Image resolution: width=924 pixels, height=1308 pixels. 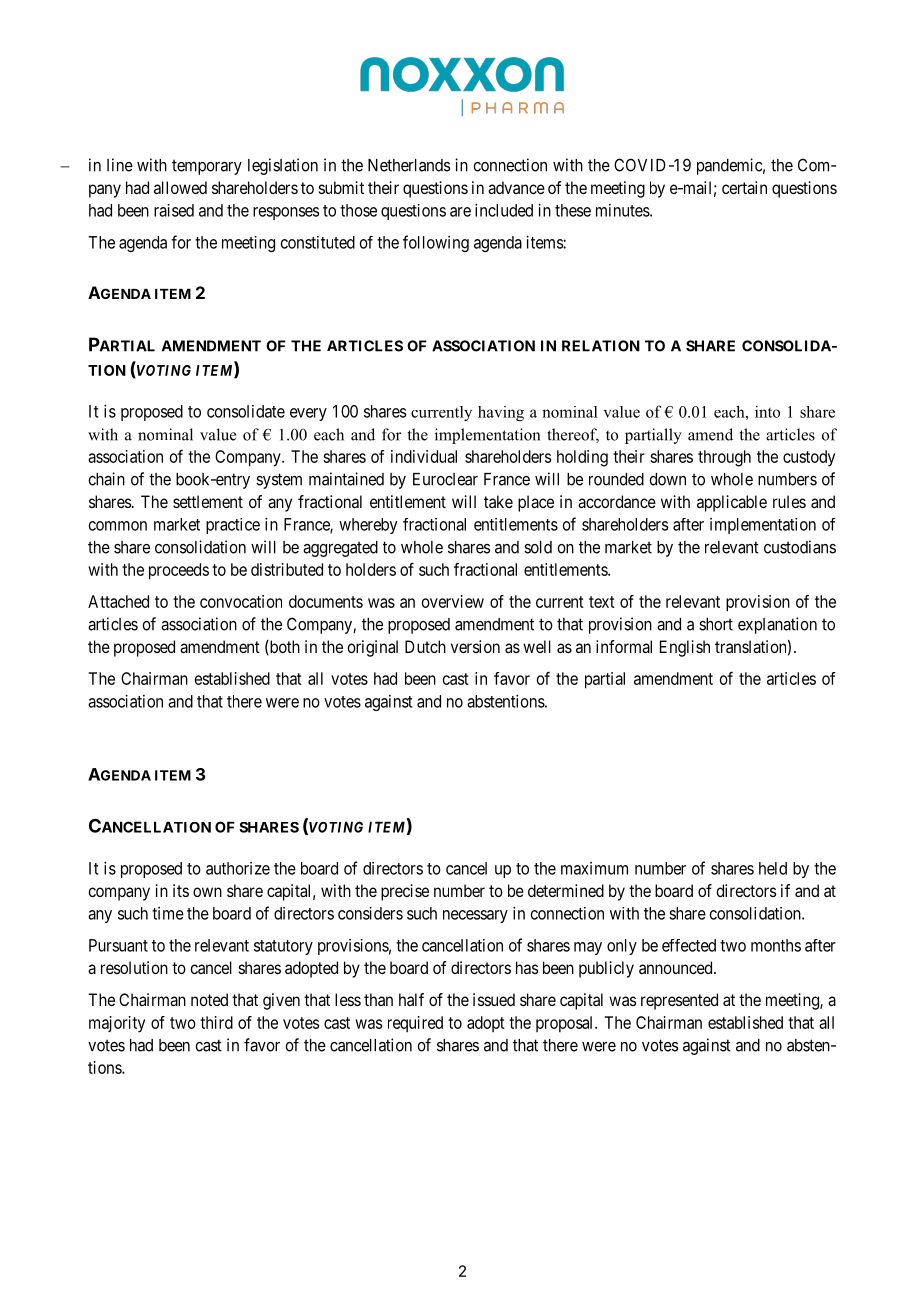 I want to click on precise, so click(x=405, y=892).
